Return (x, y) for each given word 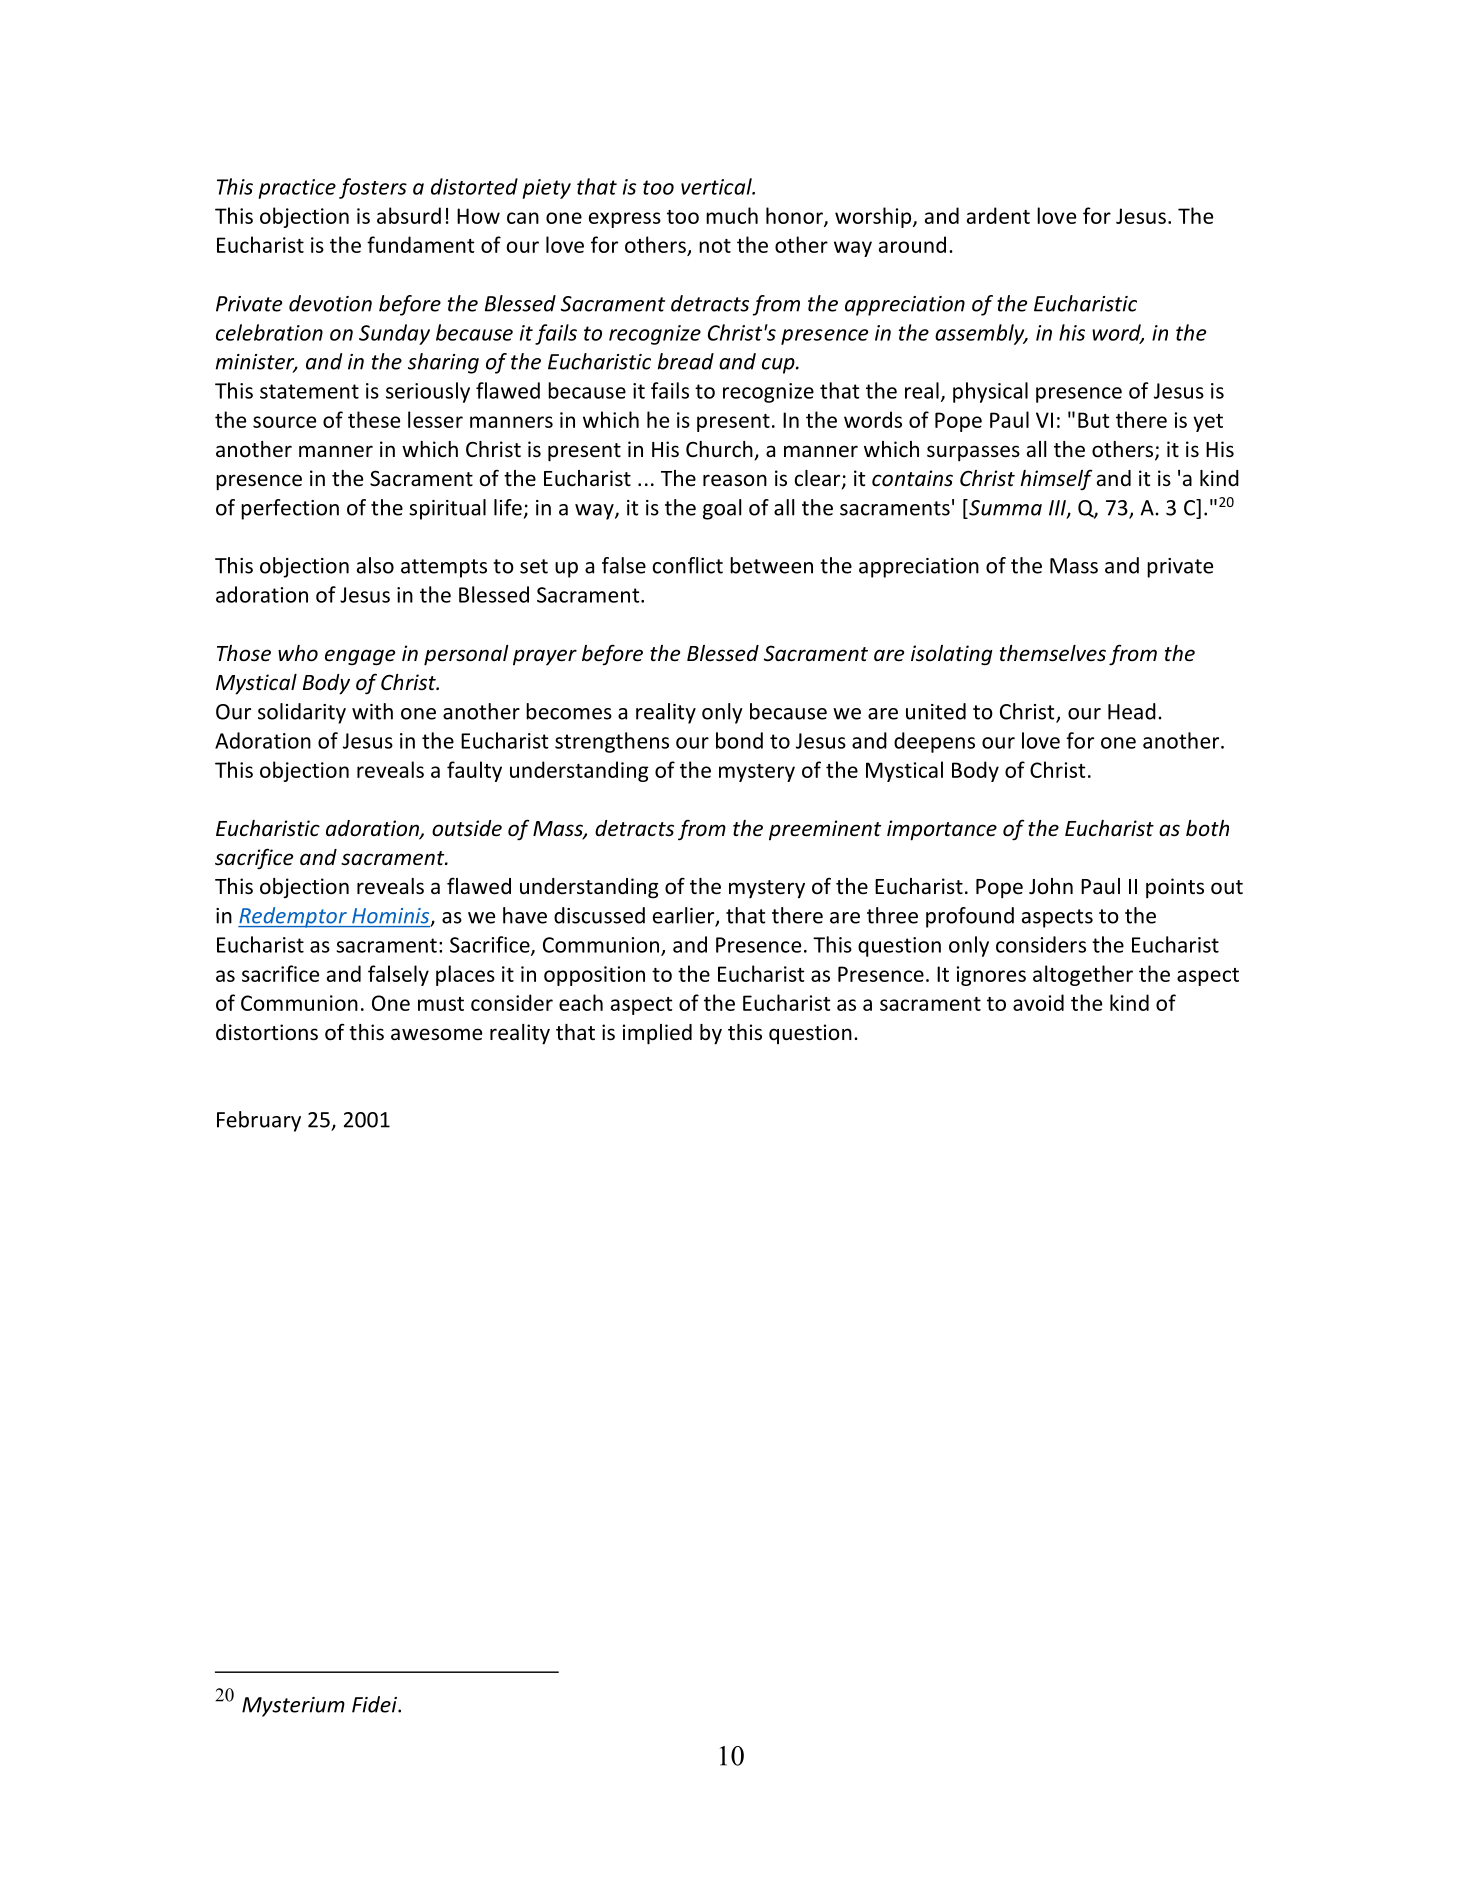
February (259, 1121)
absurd (409, 215)
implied (657, 1034)
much (732, 215)
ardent (998, 215)
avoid (1038, 1002)
